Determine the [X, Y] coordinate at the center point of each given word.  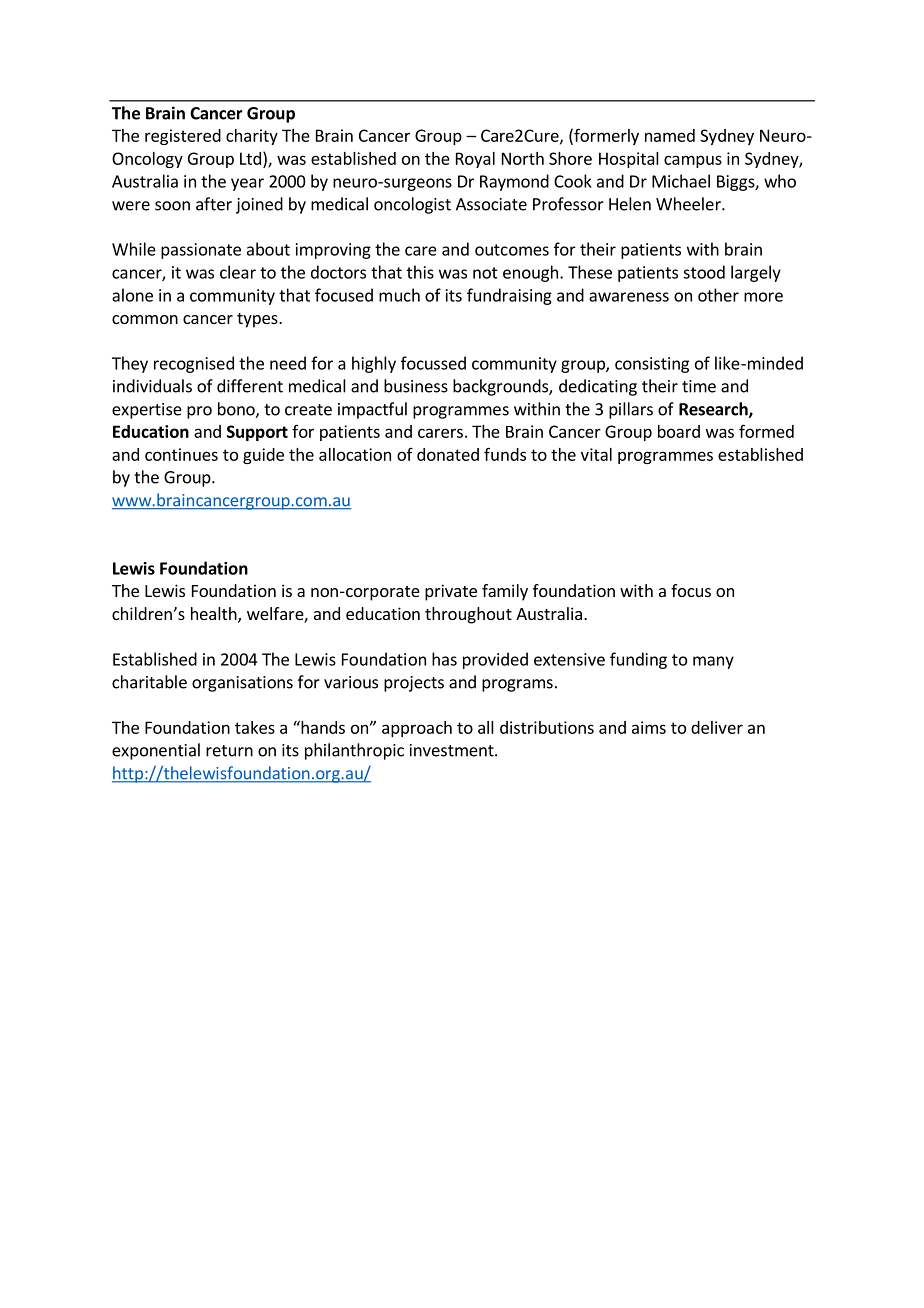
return [229, 751]
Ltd [250, 158]
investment [453, 750]
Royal [475, 160]
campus [693, 161]
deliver [717, 727]
